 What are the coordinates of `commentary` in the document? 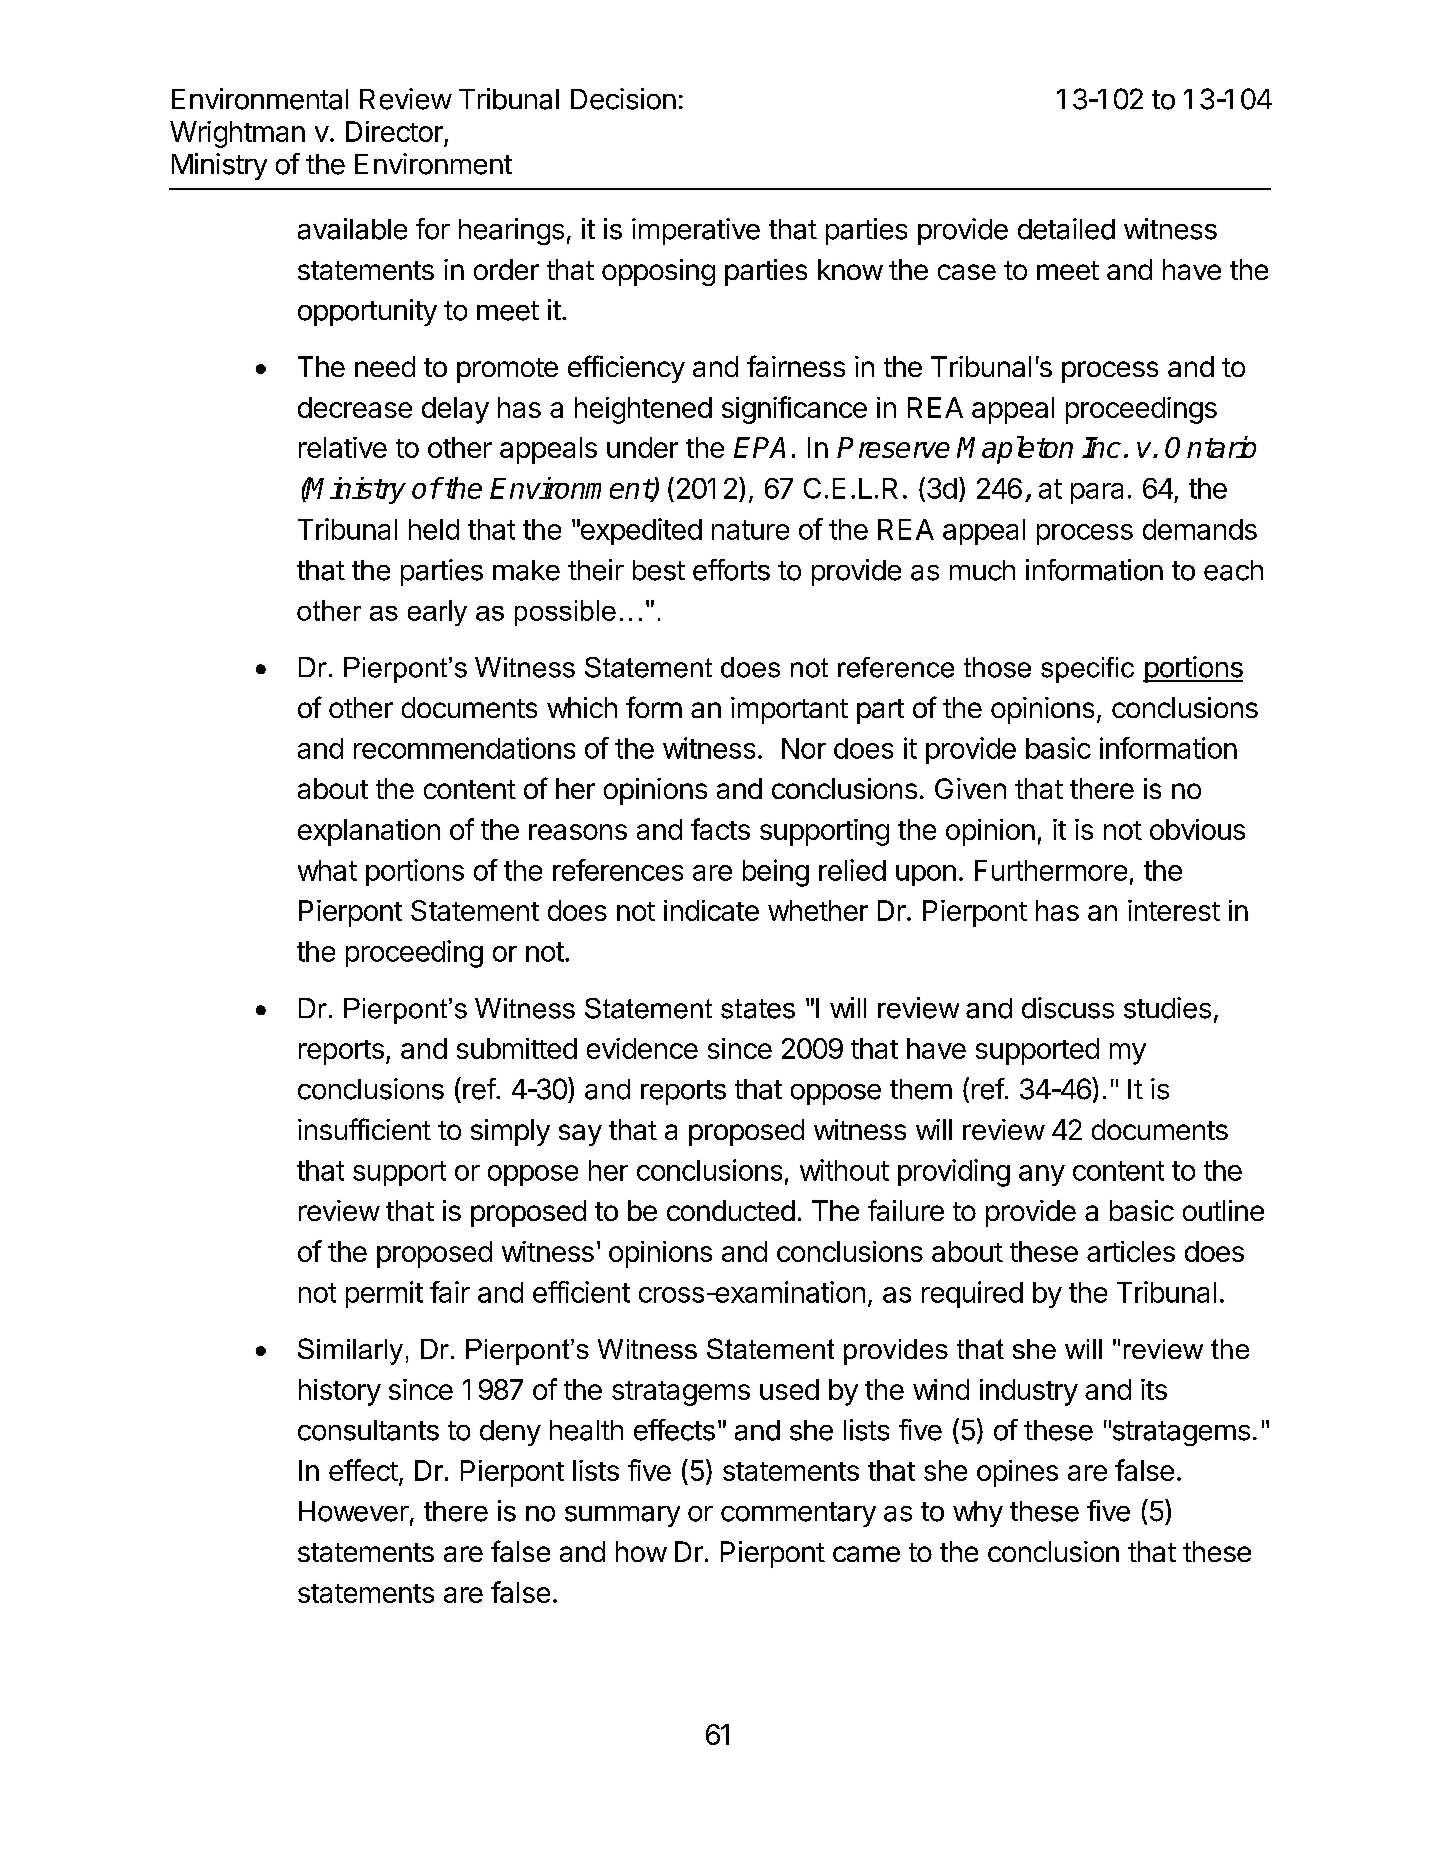 It's located at (798, 1514).
